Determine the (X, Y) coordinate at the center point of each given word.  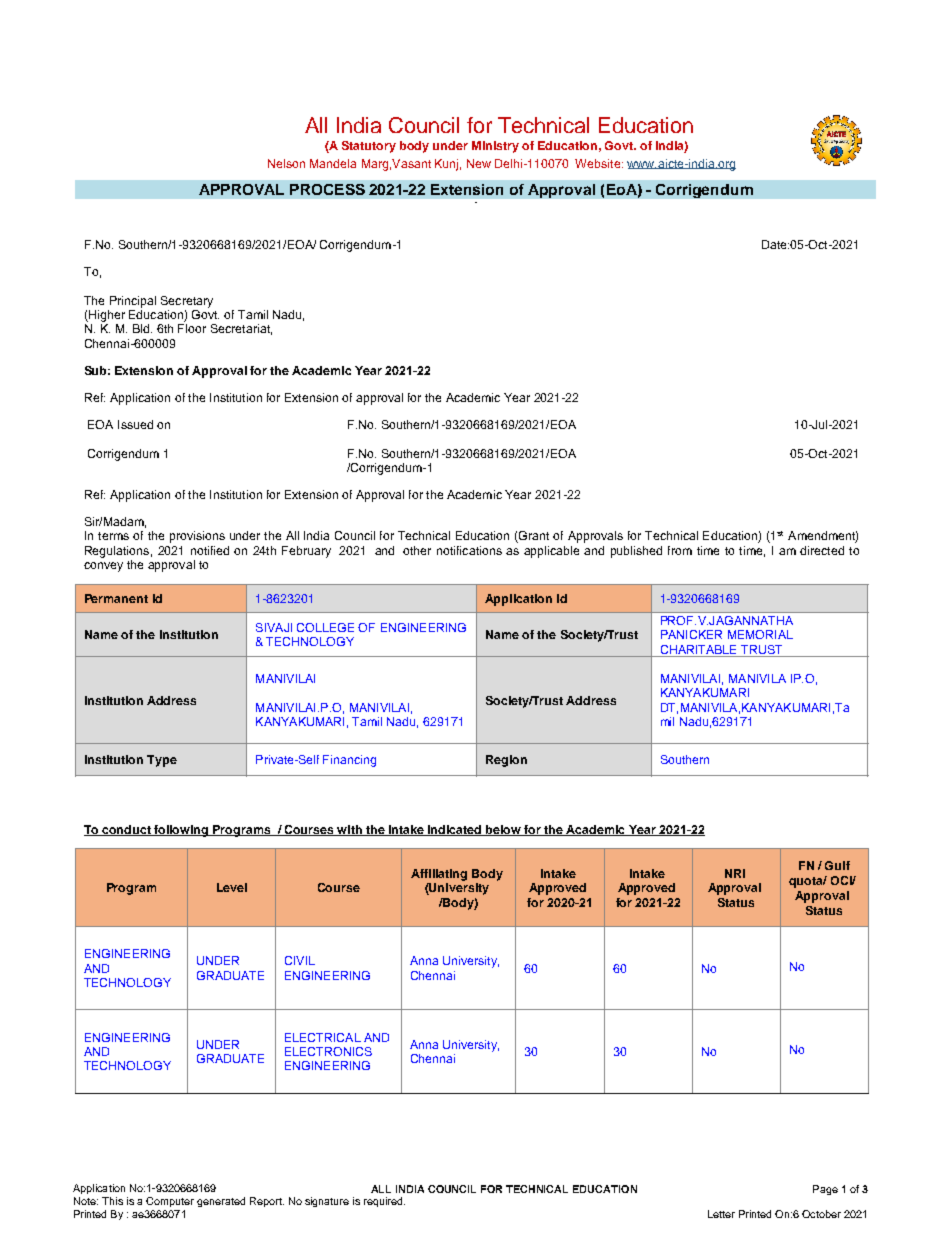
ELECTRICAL (323, 1037)
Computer (170, 1202)
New (479, 163)
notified (210, 550)
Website (599, 163)
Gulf (837, 865)
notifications (469, 550)
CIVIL (300, 960)
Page (825, 1190)
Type (162, 761)
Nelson (286, 163)
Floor (192, 328)
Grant (533, 537)
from (680, 550)
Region (506, 761)
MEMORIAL (760, 634)
